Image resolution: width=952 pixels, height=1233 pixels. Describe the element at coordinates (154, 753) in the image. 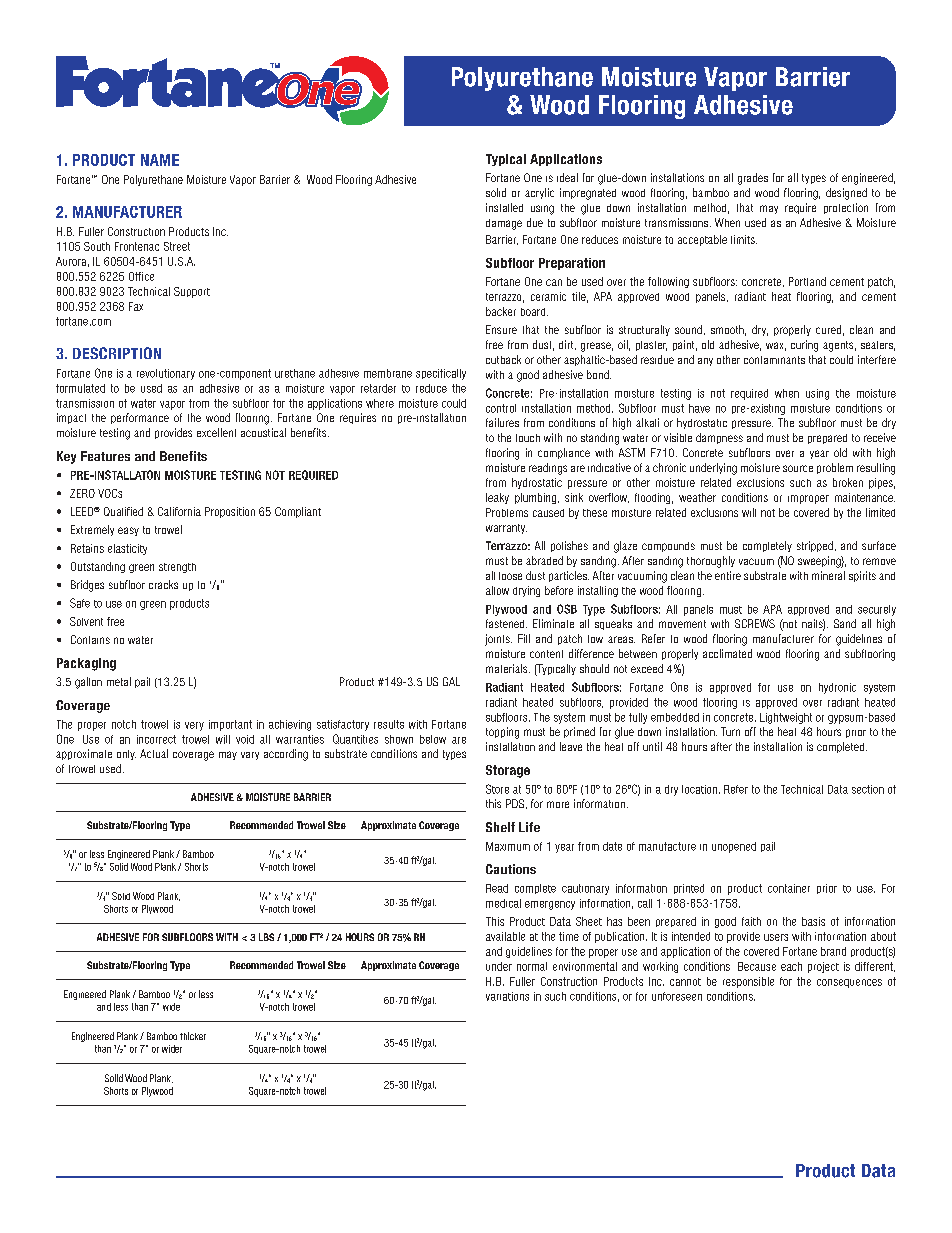

I see `Actual` at that location.
